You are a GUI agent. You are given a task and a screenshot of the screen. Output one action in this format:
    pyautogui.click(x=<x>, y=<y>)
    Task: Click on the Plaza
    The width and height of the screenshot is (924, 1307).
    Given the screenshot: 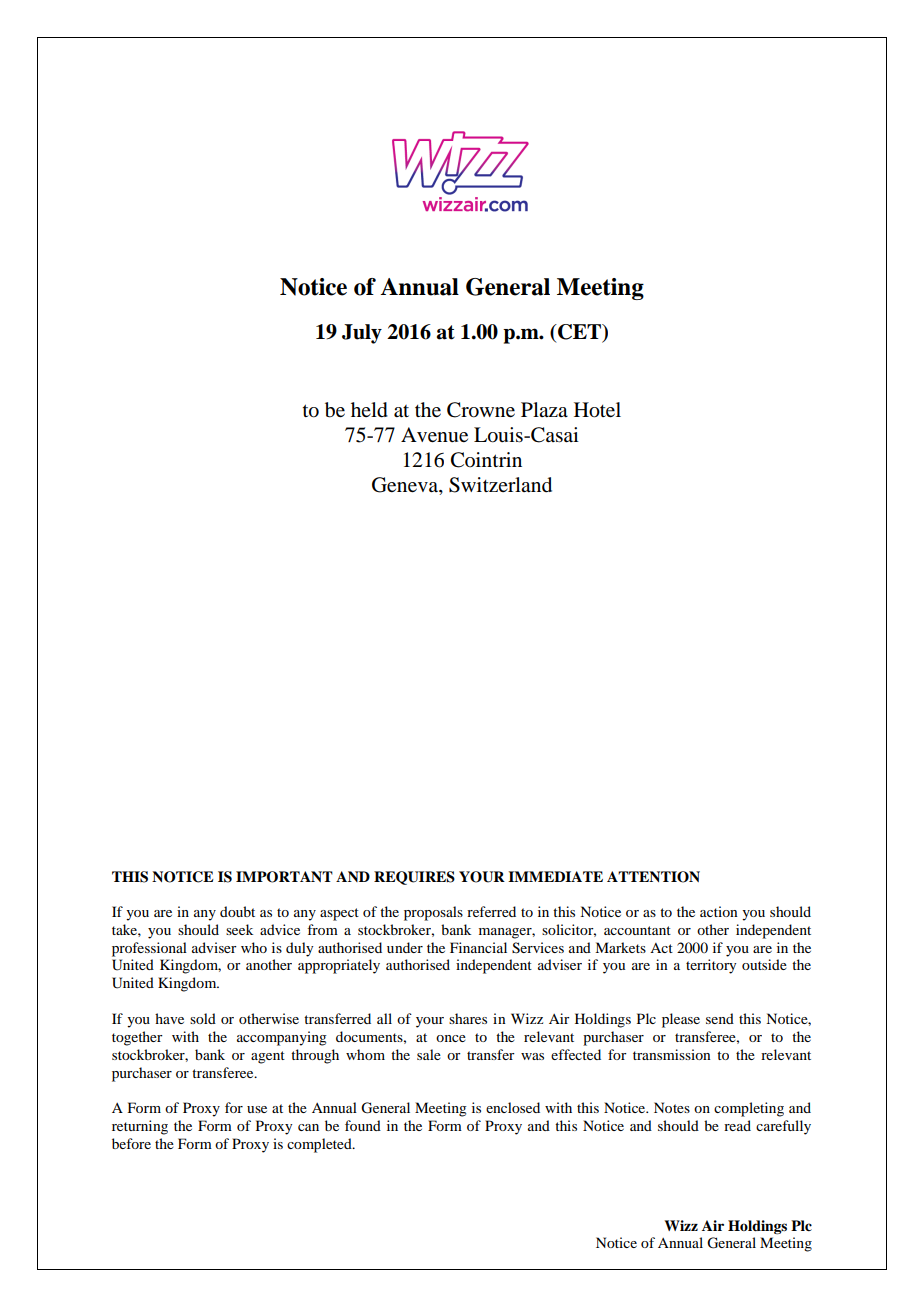 What is the action you would take?
    pyautogui.click(x=544, y=409)
